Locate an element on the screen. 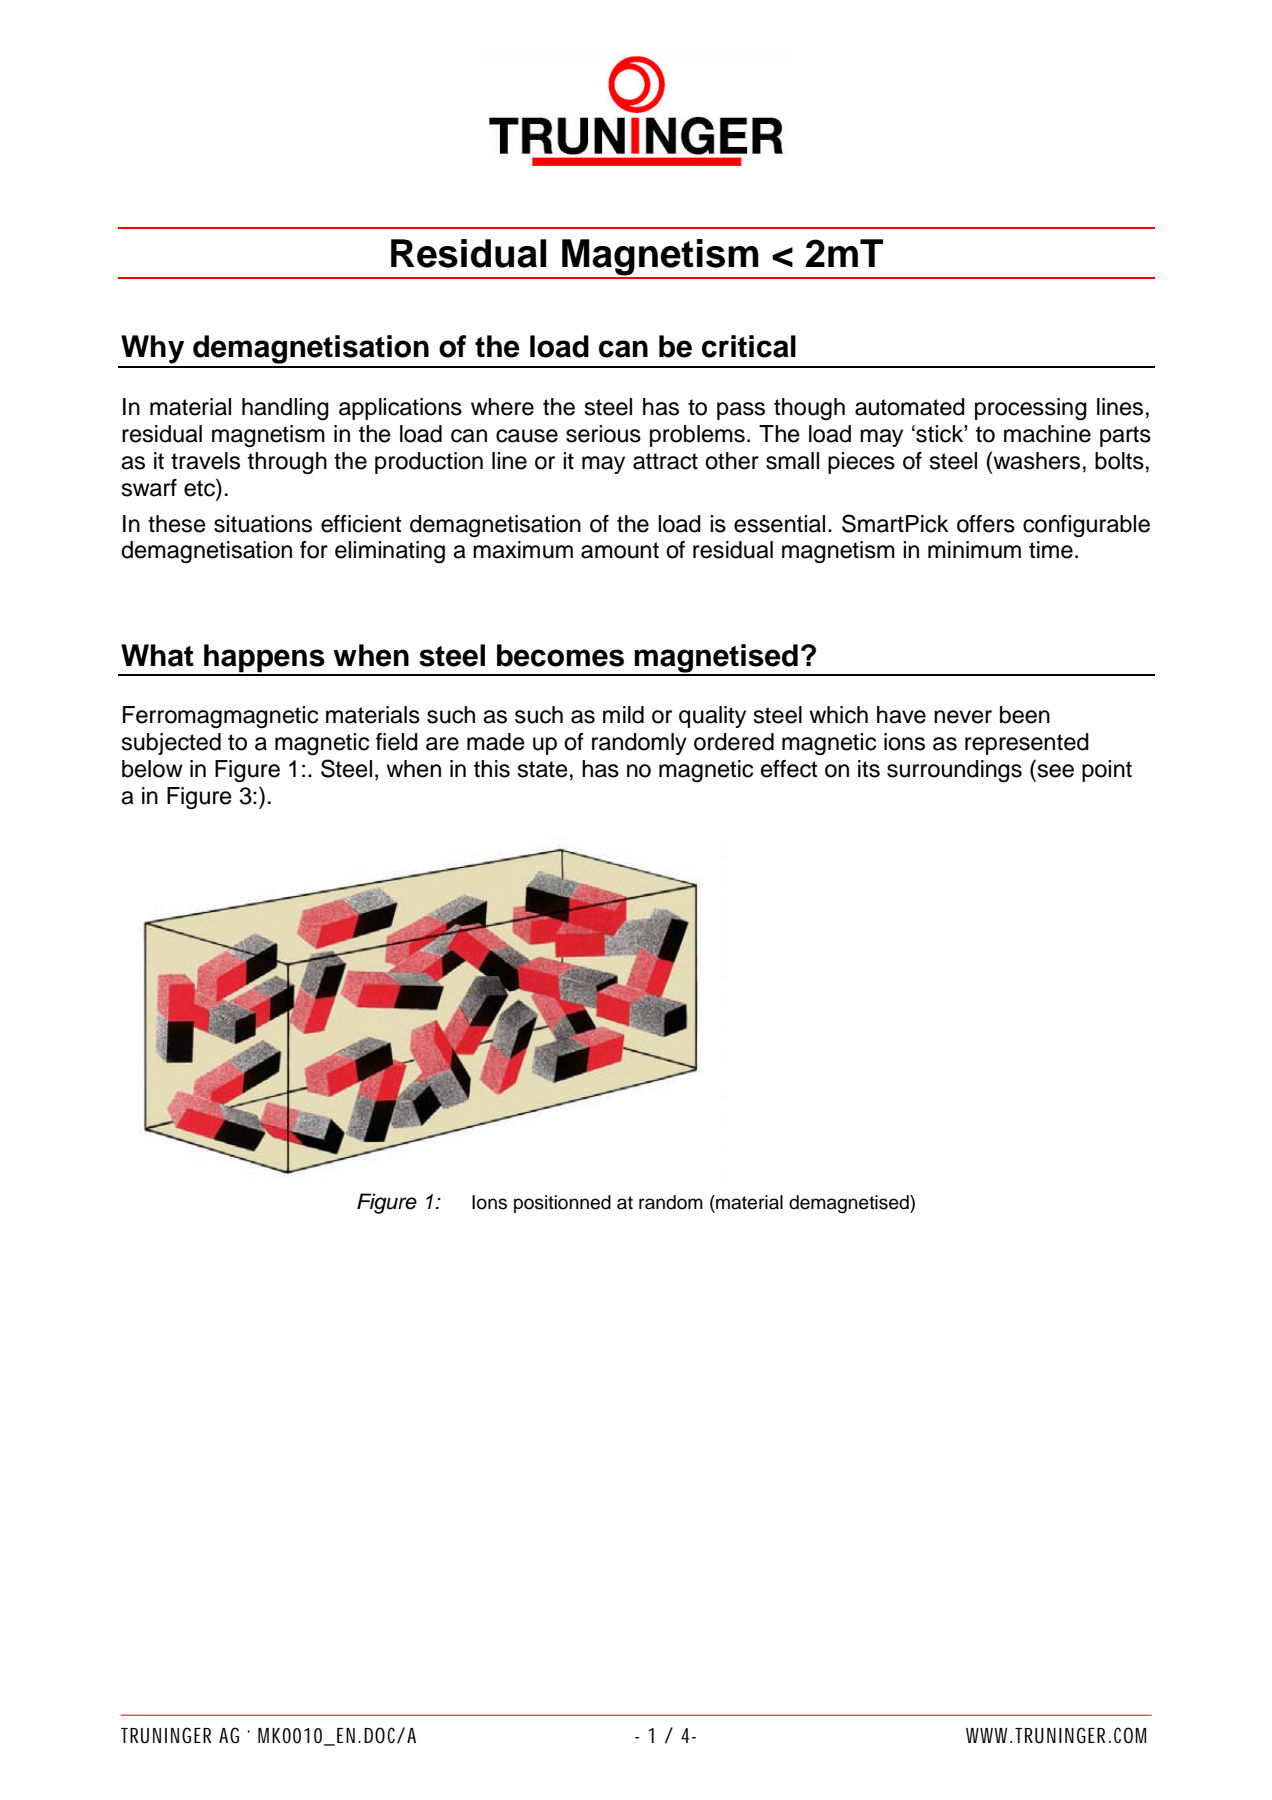  amount is located at coordinates (620, 550).
